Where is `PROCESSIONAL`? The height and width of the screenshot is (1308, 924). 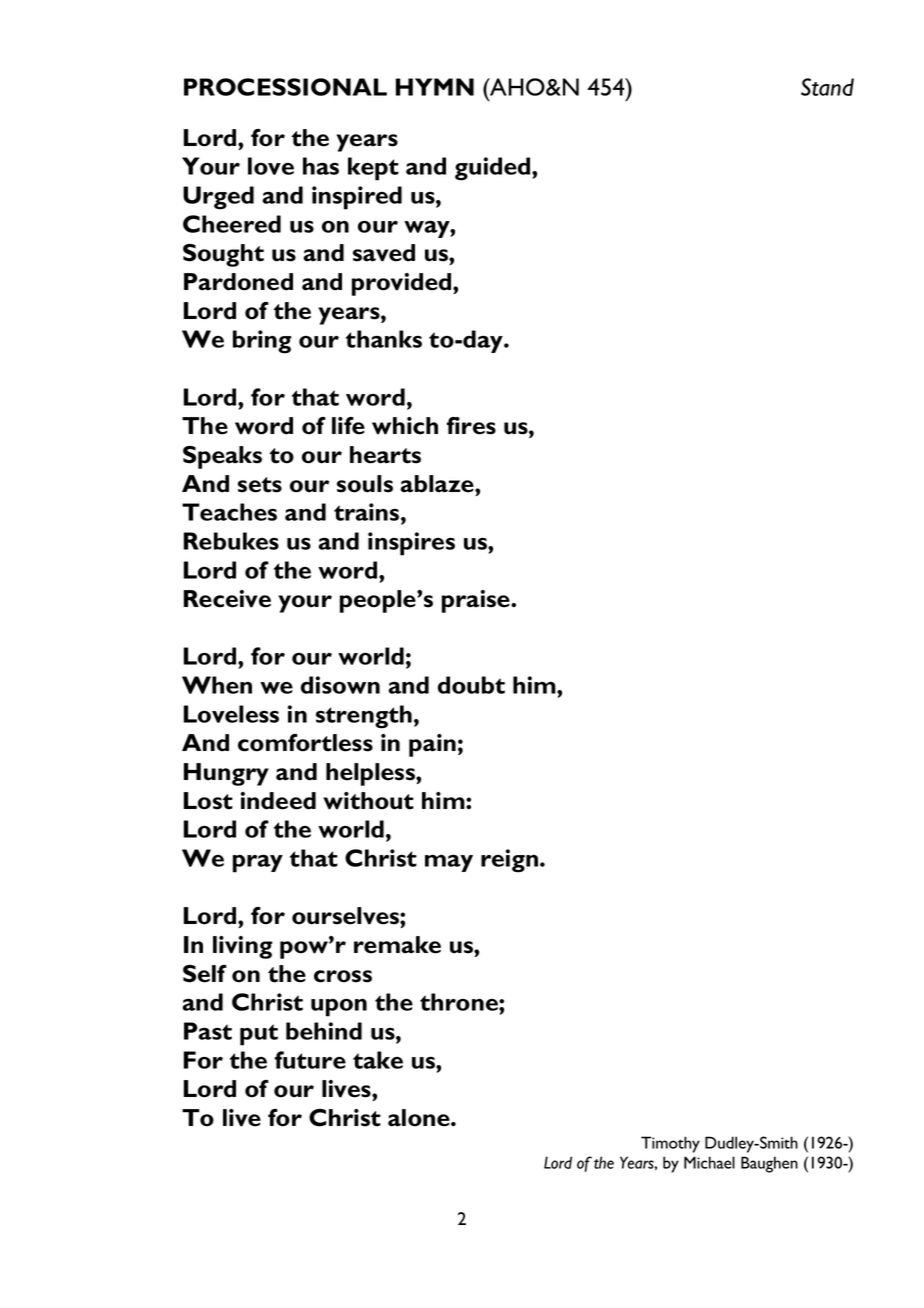 PROCESSIONAL is located at coordinates (285, 87).
